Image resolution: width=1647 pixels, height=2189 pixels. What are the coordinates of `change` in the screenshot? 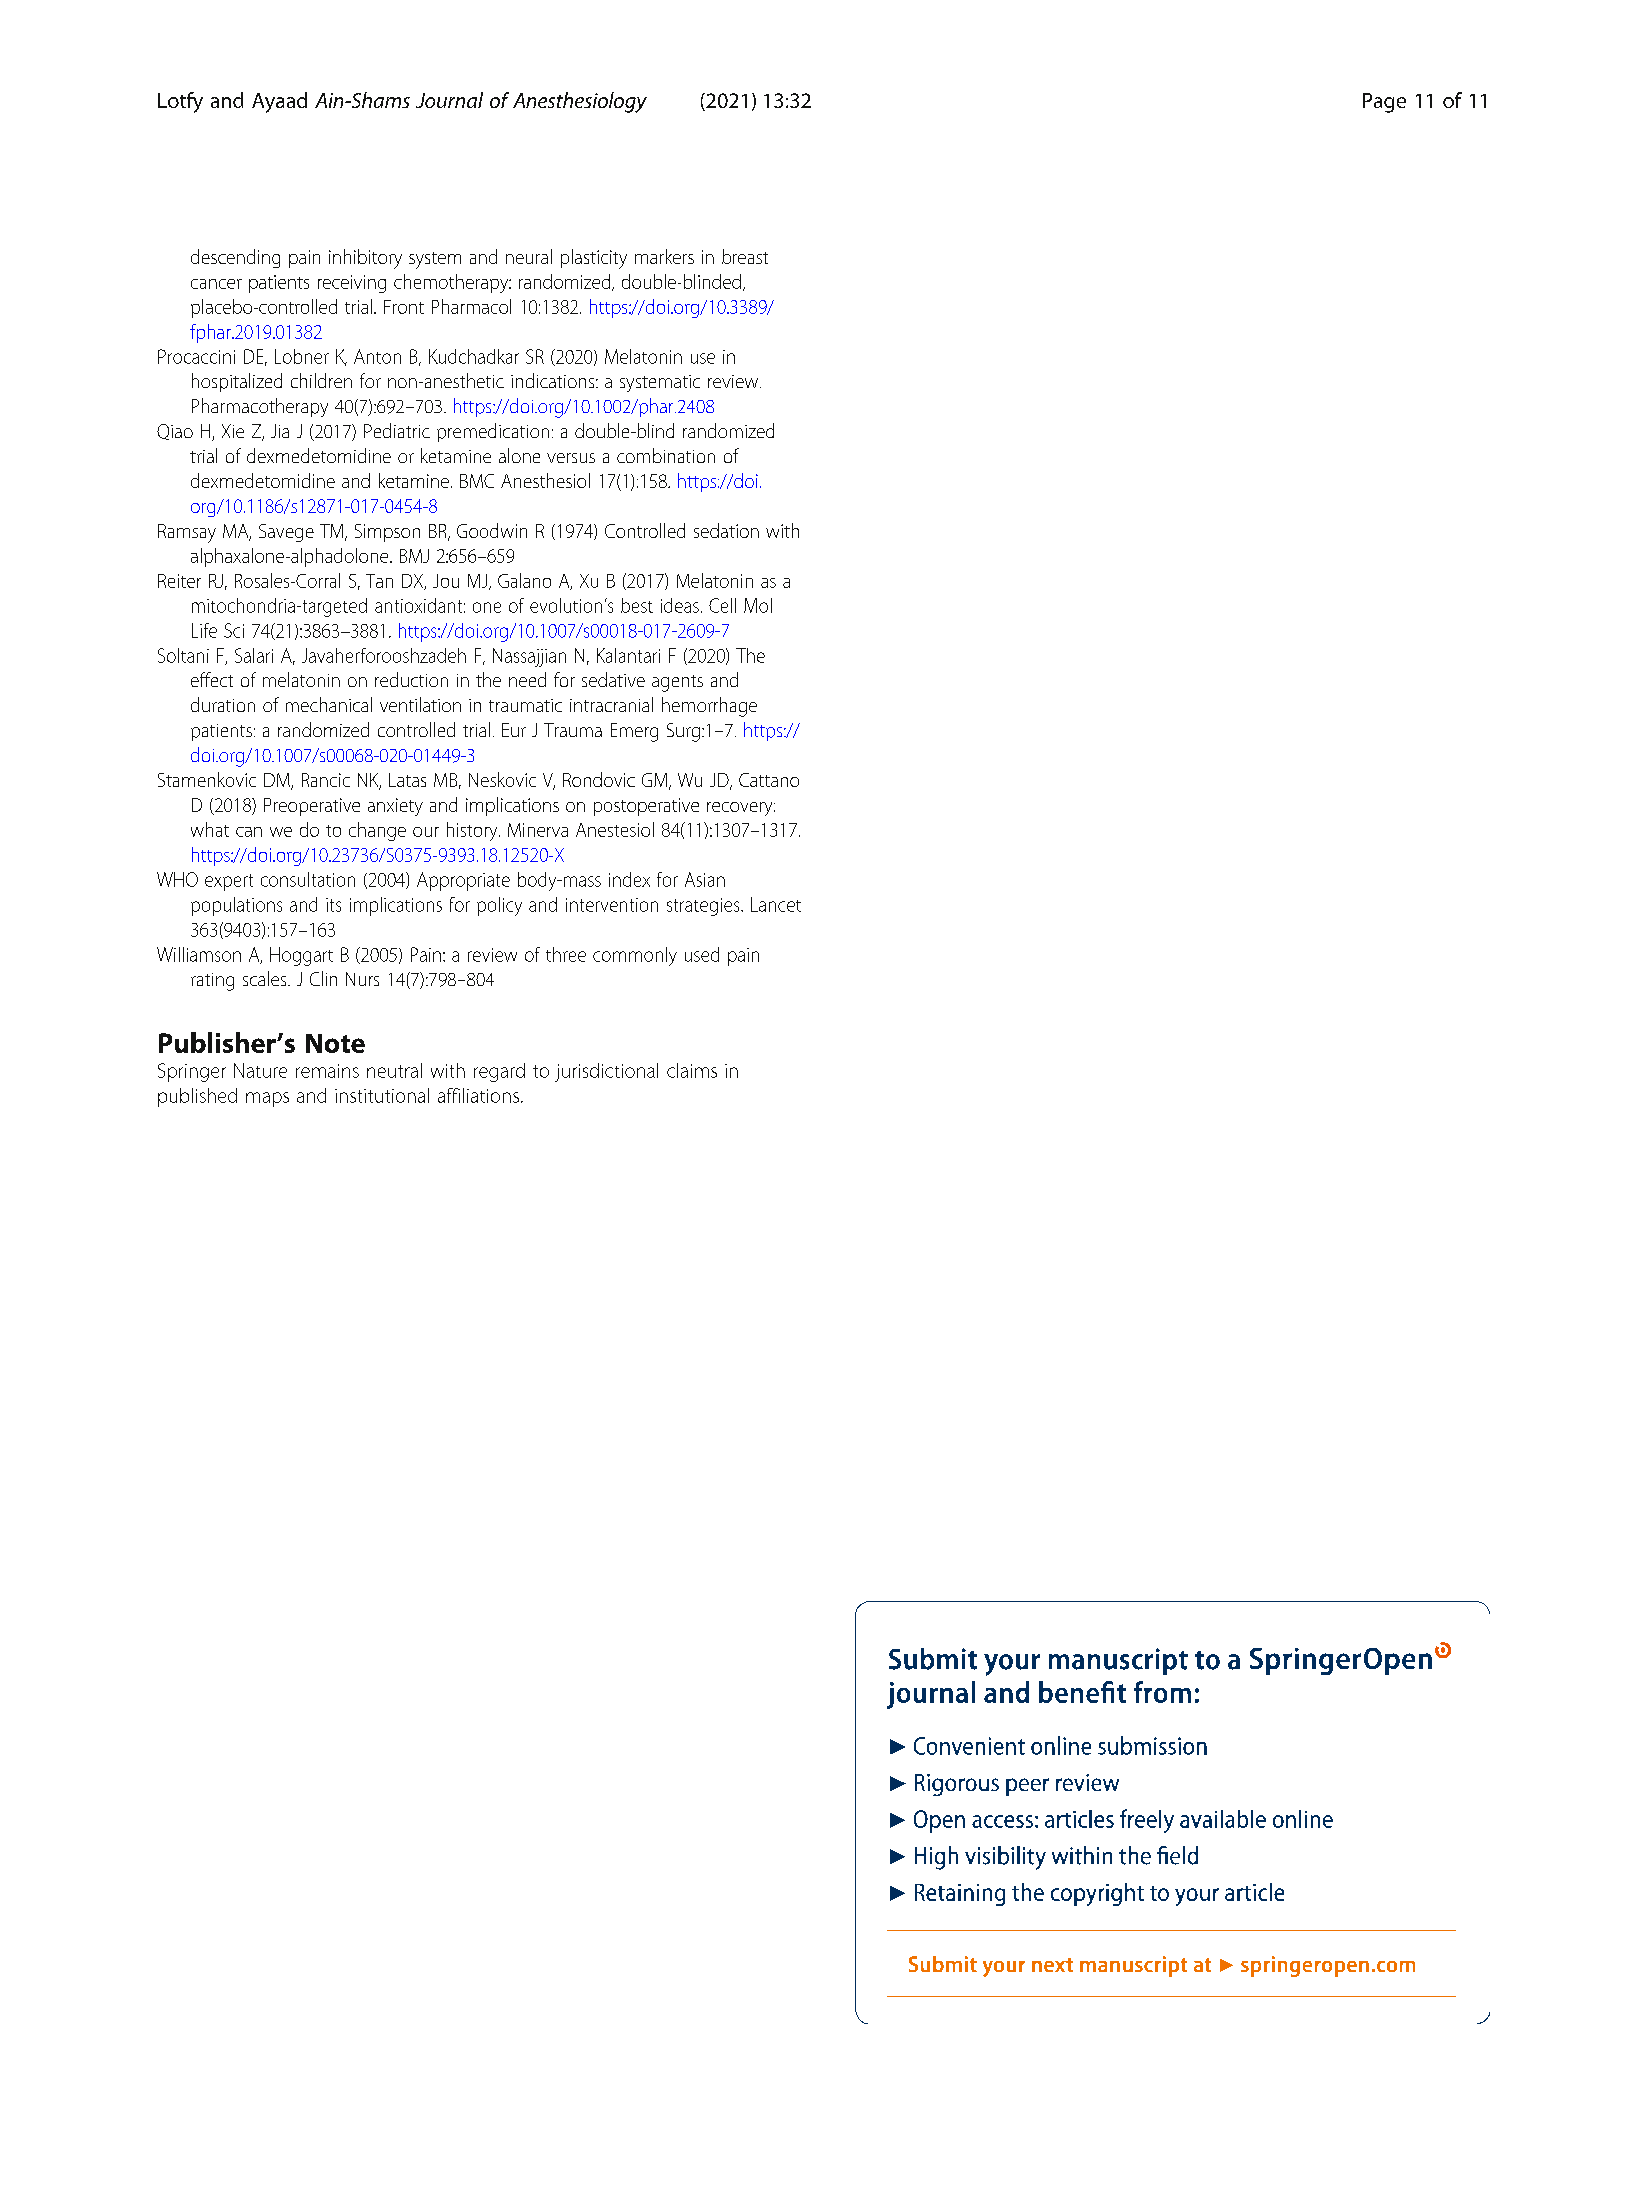 It's located at (377, 831).
